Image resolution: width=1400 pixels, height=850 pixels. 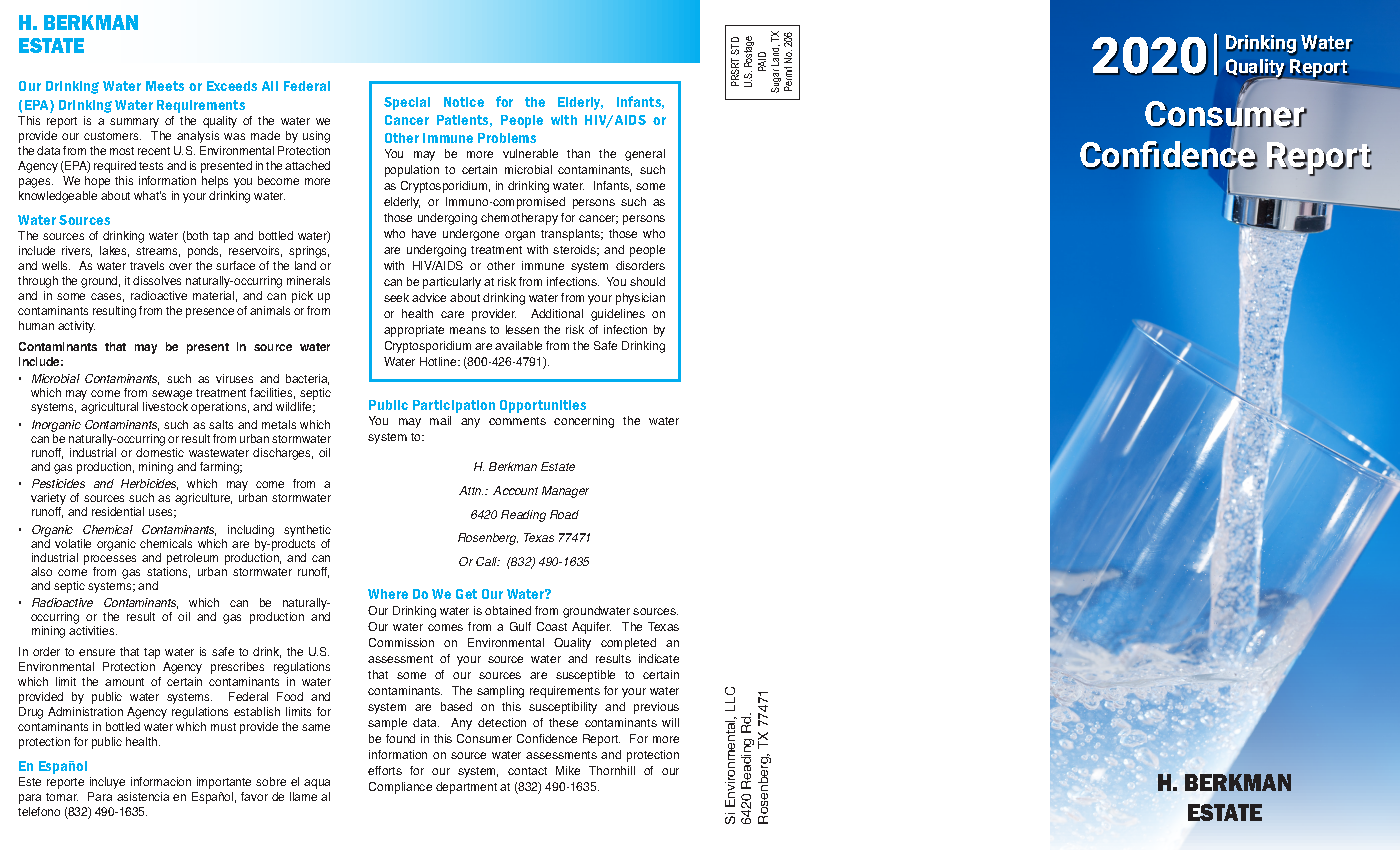 What do you see at coordinates (279, 424) in the screenshot?
I see `metals` at bounding box center [279, 424].
